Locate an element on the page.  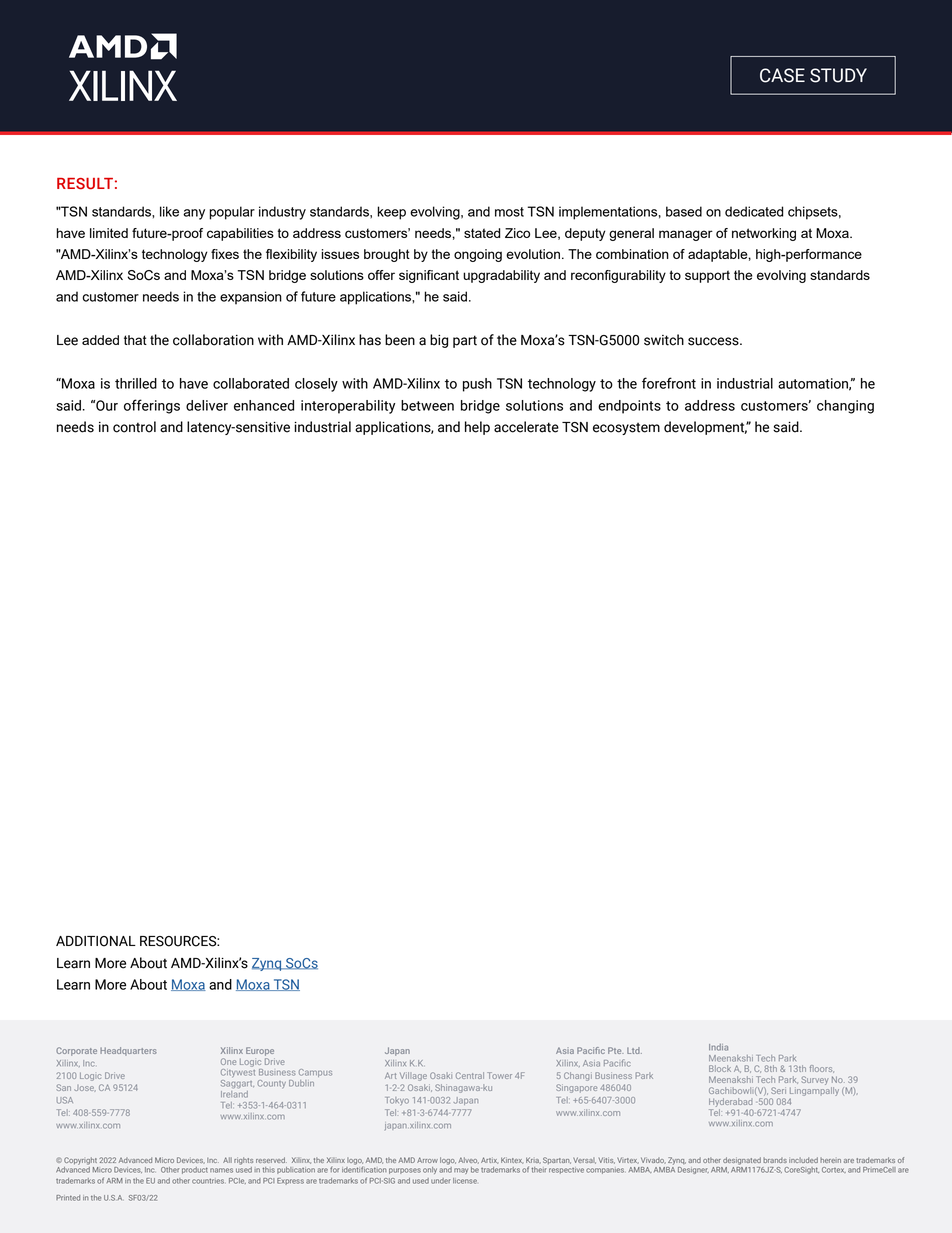
most is located at coordinates (509, 212).
